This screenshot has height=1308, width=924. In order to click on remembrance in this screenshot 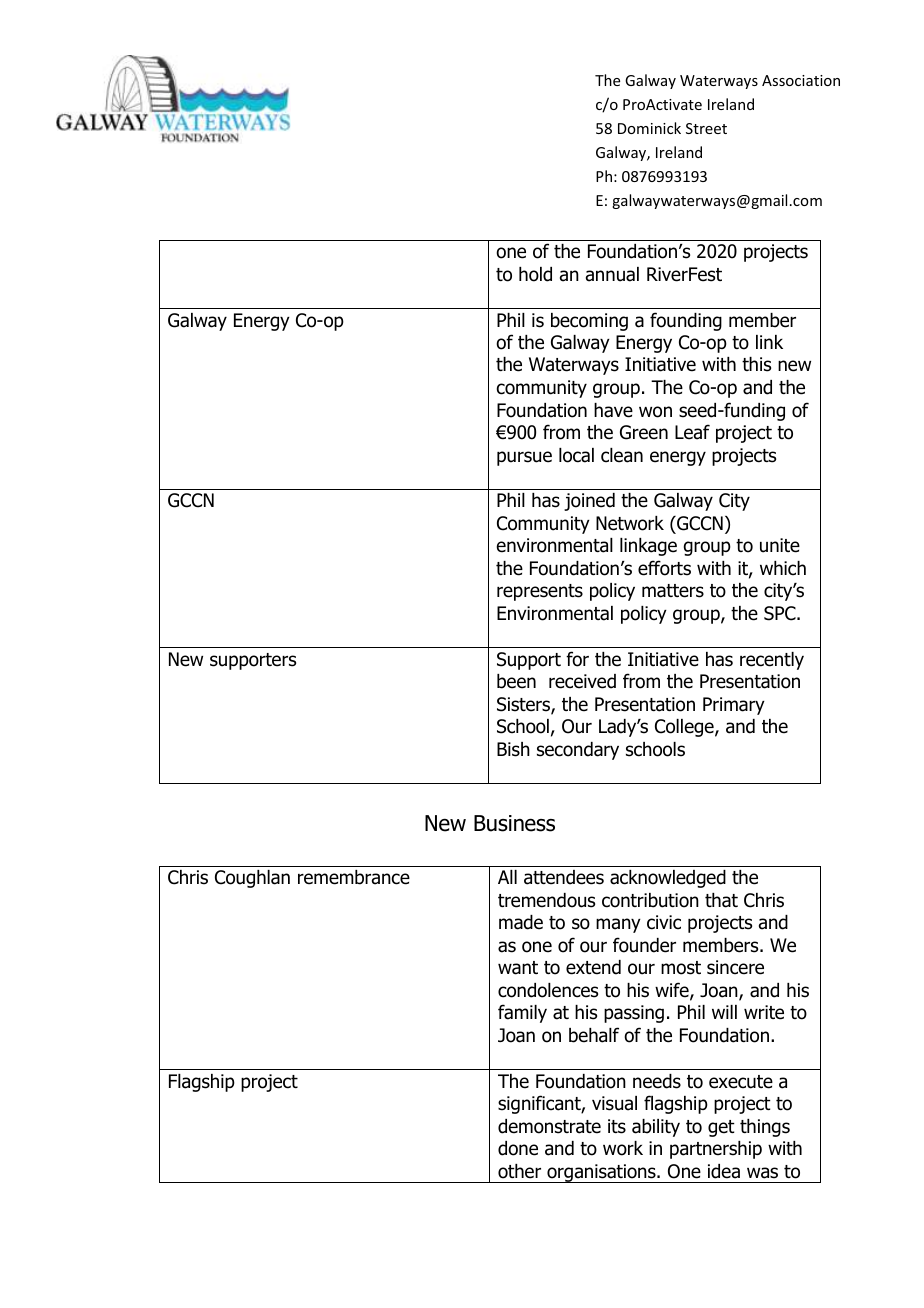, I will do `click(354, 877)`.
